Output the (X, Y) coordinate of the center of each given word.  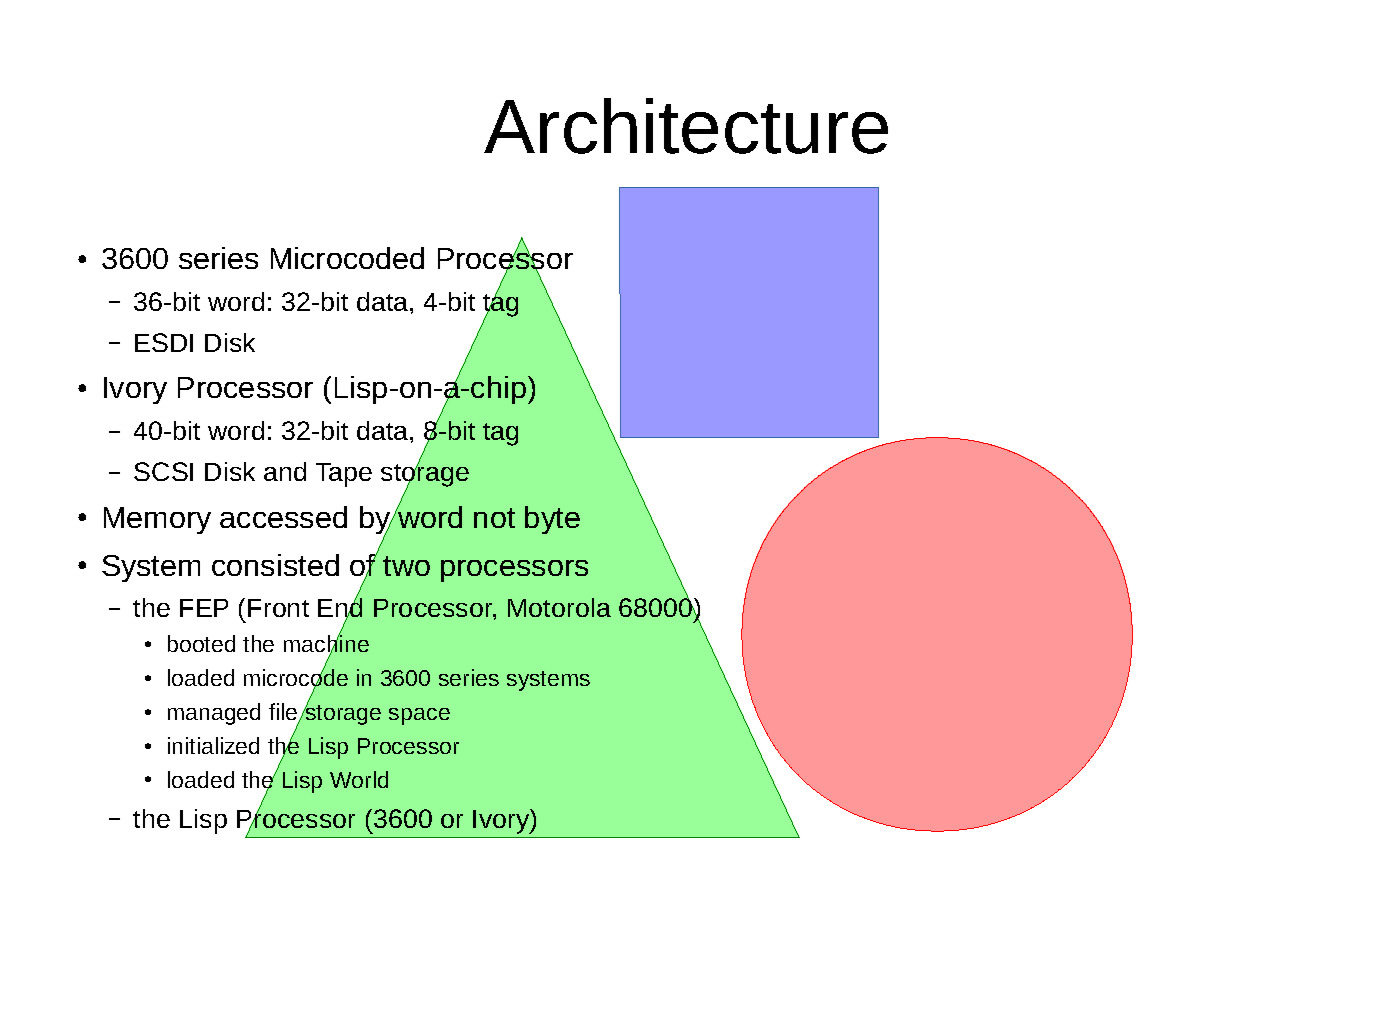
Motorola (559, 607)
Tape (344, 475)
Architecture (686, 126)
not (494, 518)
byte (552, 520)
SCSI (163, 471)
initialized (213, 745)
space (419, 716)
